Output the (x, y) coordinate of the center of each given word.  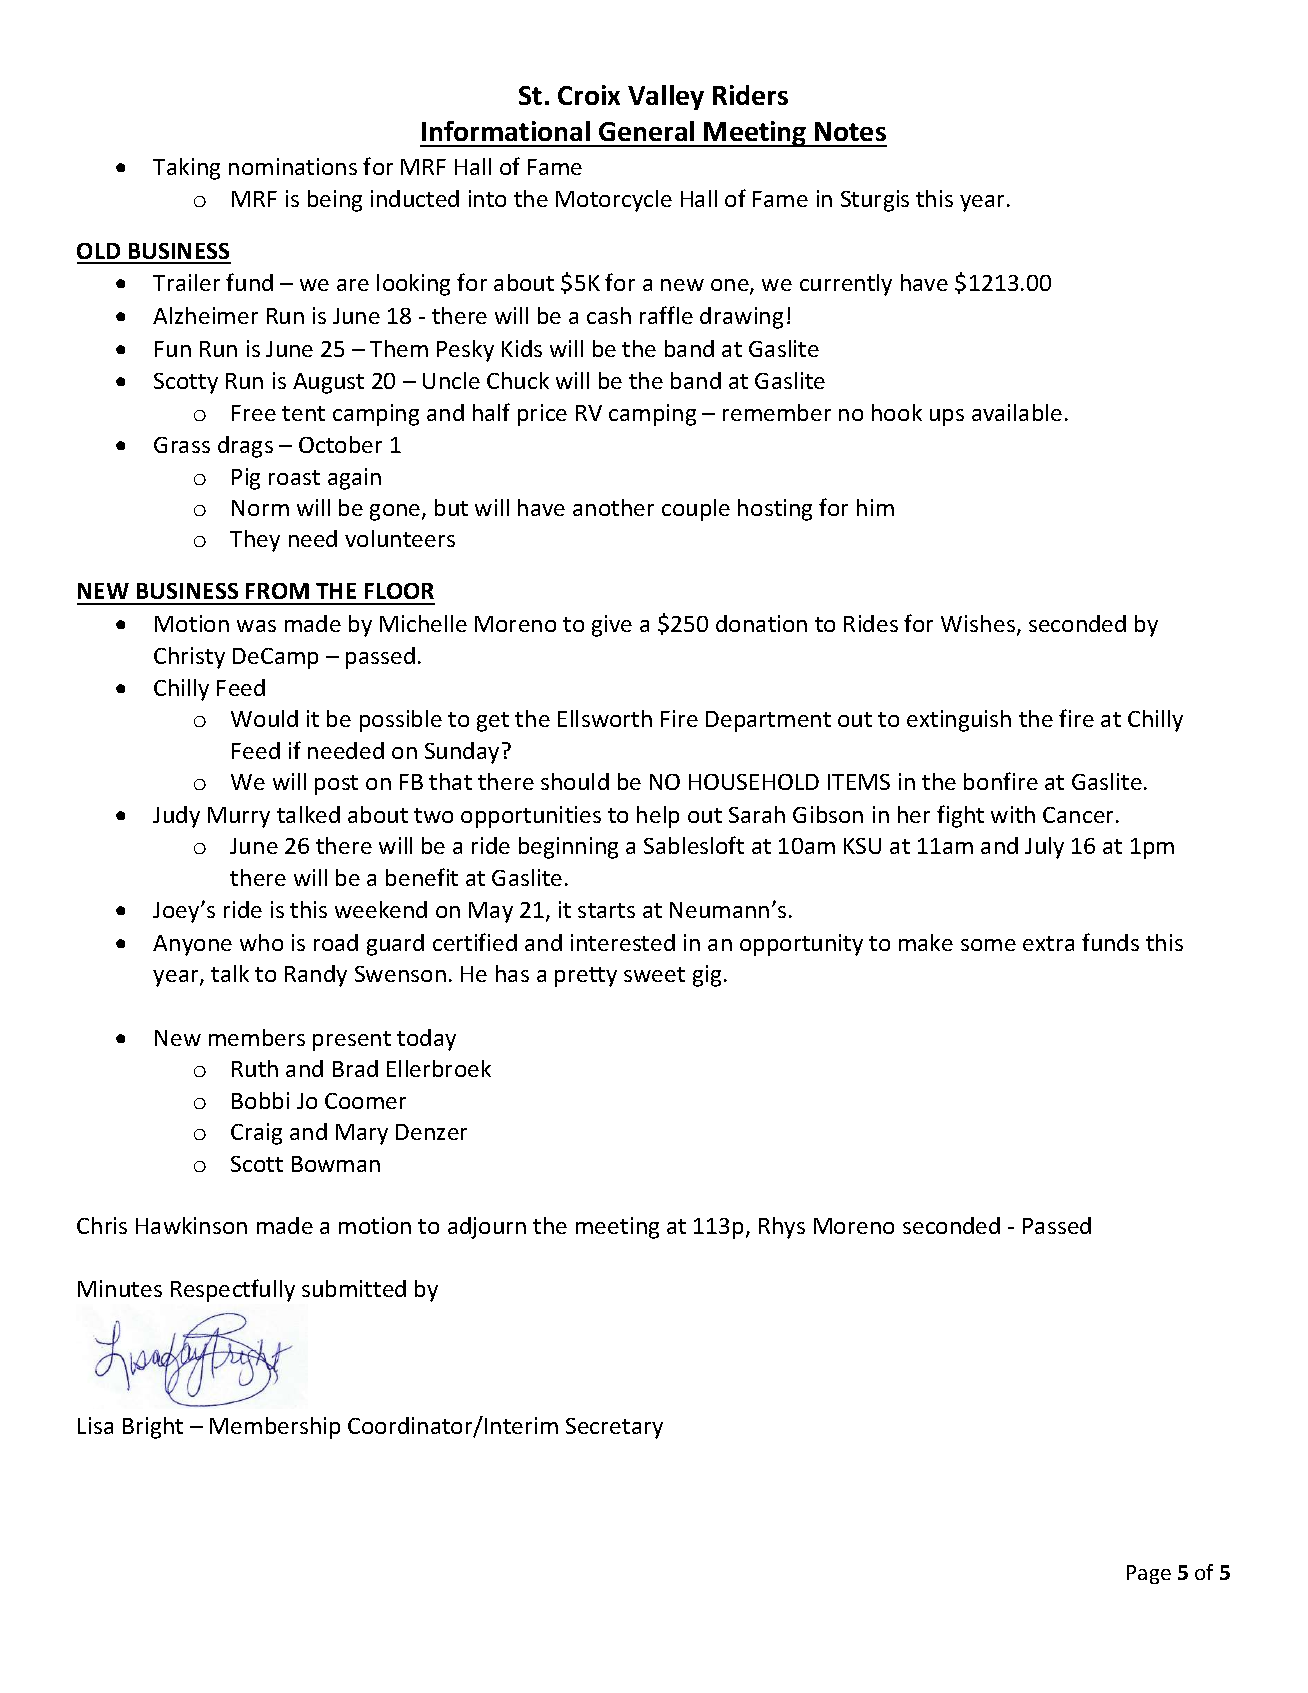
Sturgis (875, 201)
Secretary (614, 1428)
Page (1149, 1574)
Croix (589, 95)
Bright (153, 1428)
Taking (186, 169)
